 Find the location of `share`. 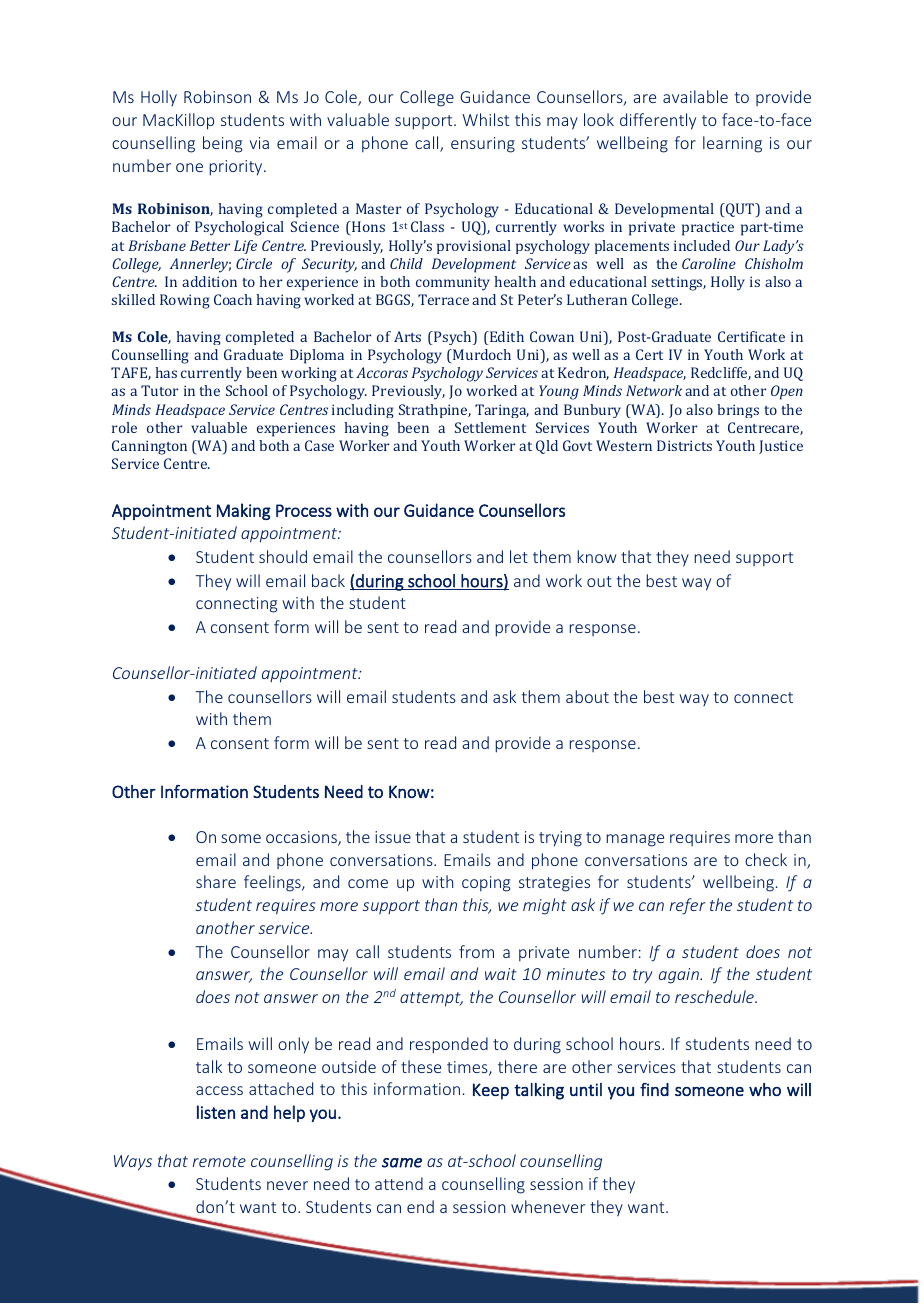

share is located at coordinates (216, 881).
